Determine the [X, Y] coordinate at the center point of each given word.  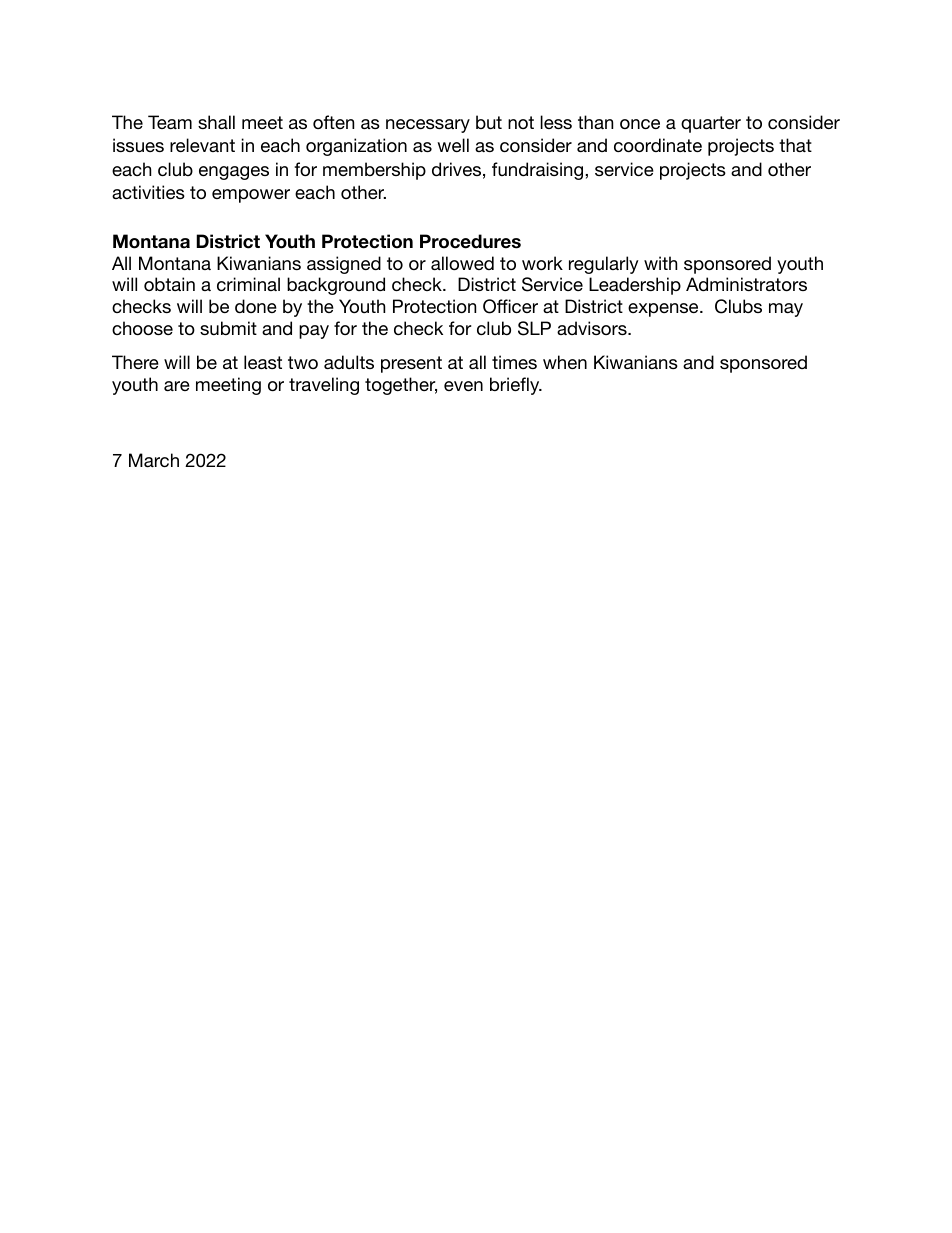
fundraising [539, 171]
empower [251, 196]
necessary [428, 126]
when [565, 362]
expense [664, 310]
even [463, 386]
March [154, 460]
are [177, 386]
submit [228, 328]
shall [216, 122]
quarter [711, 124]
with [660, 263]
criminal [248, 284]
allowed [462, 263]
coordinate [658, 145]
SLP [534, 328]
